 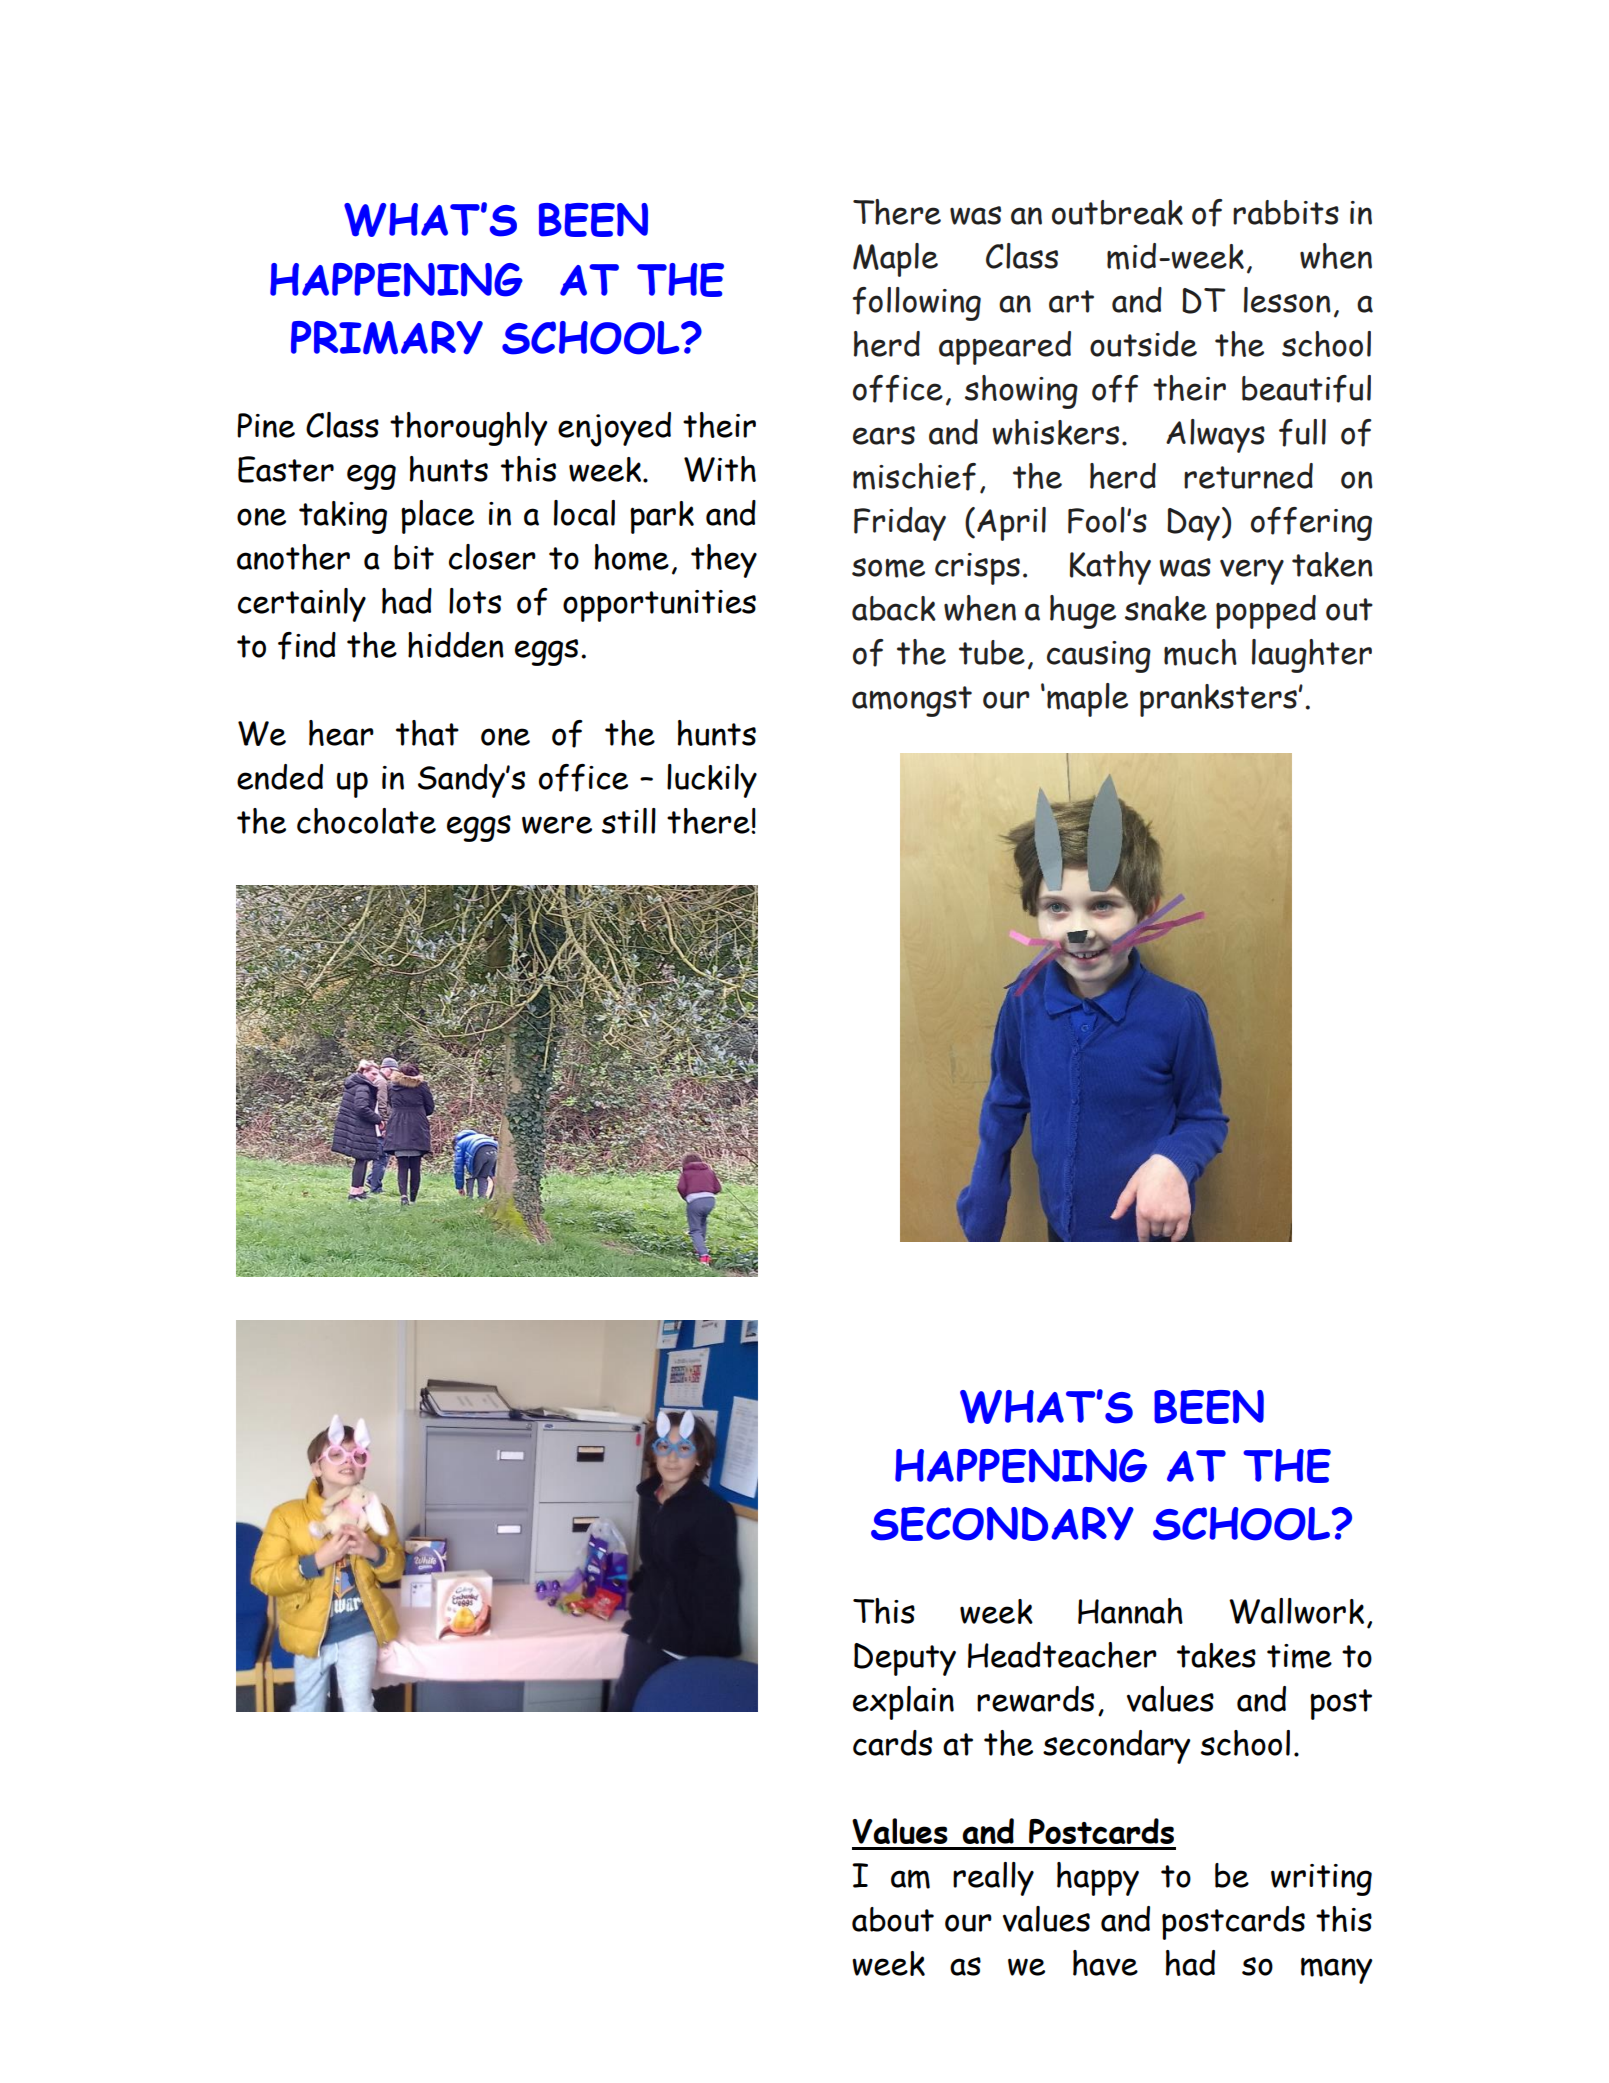 I want to click on about, so click(x=893, y=1919).
